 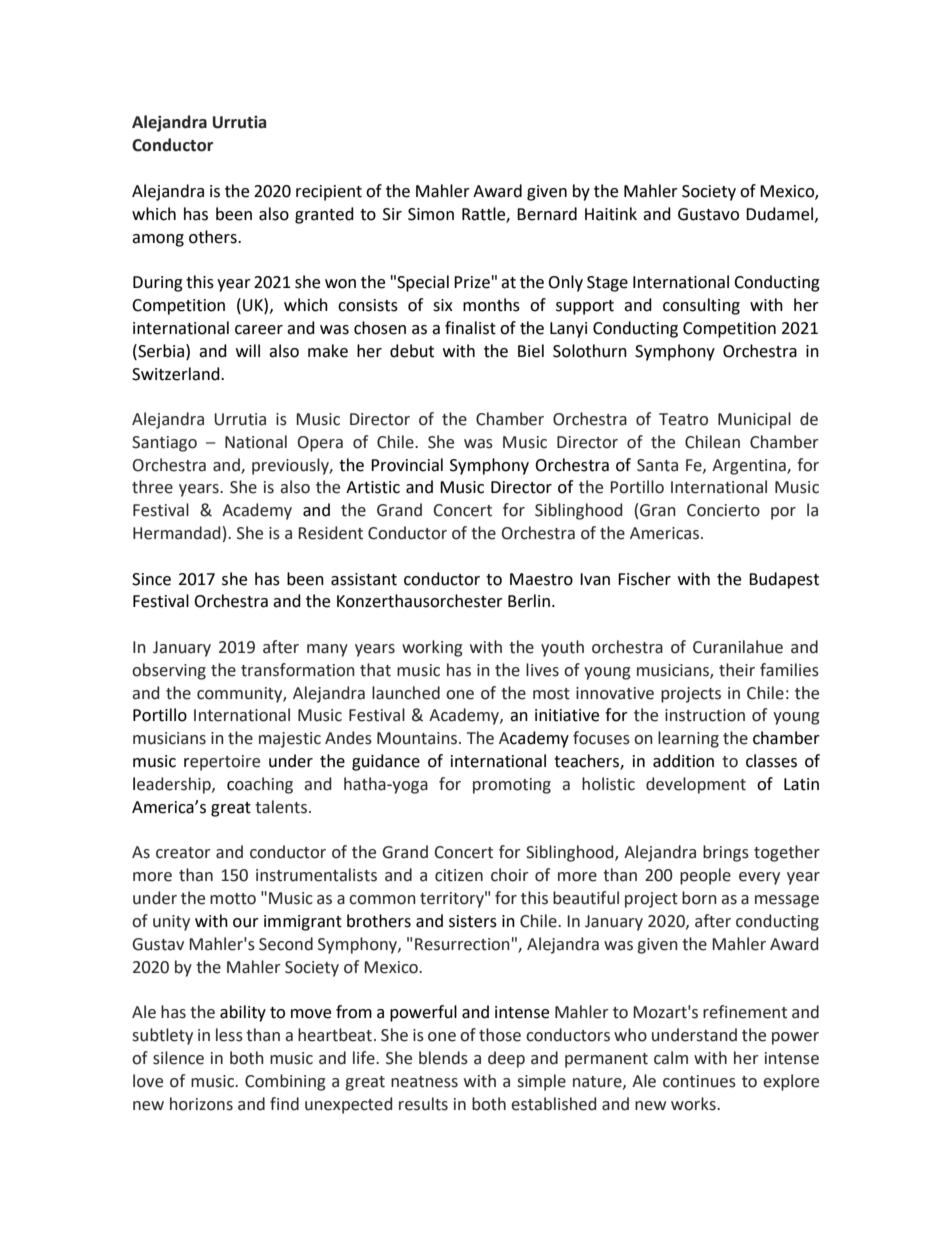 What do you see at coordinates (152, 487) in the image?
I see `three` at bounding box center [152, 487].
